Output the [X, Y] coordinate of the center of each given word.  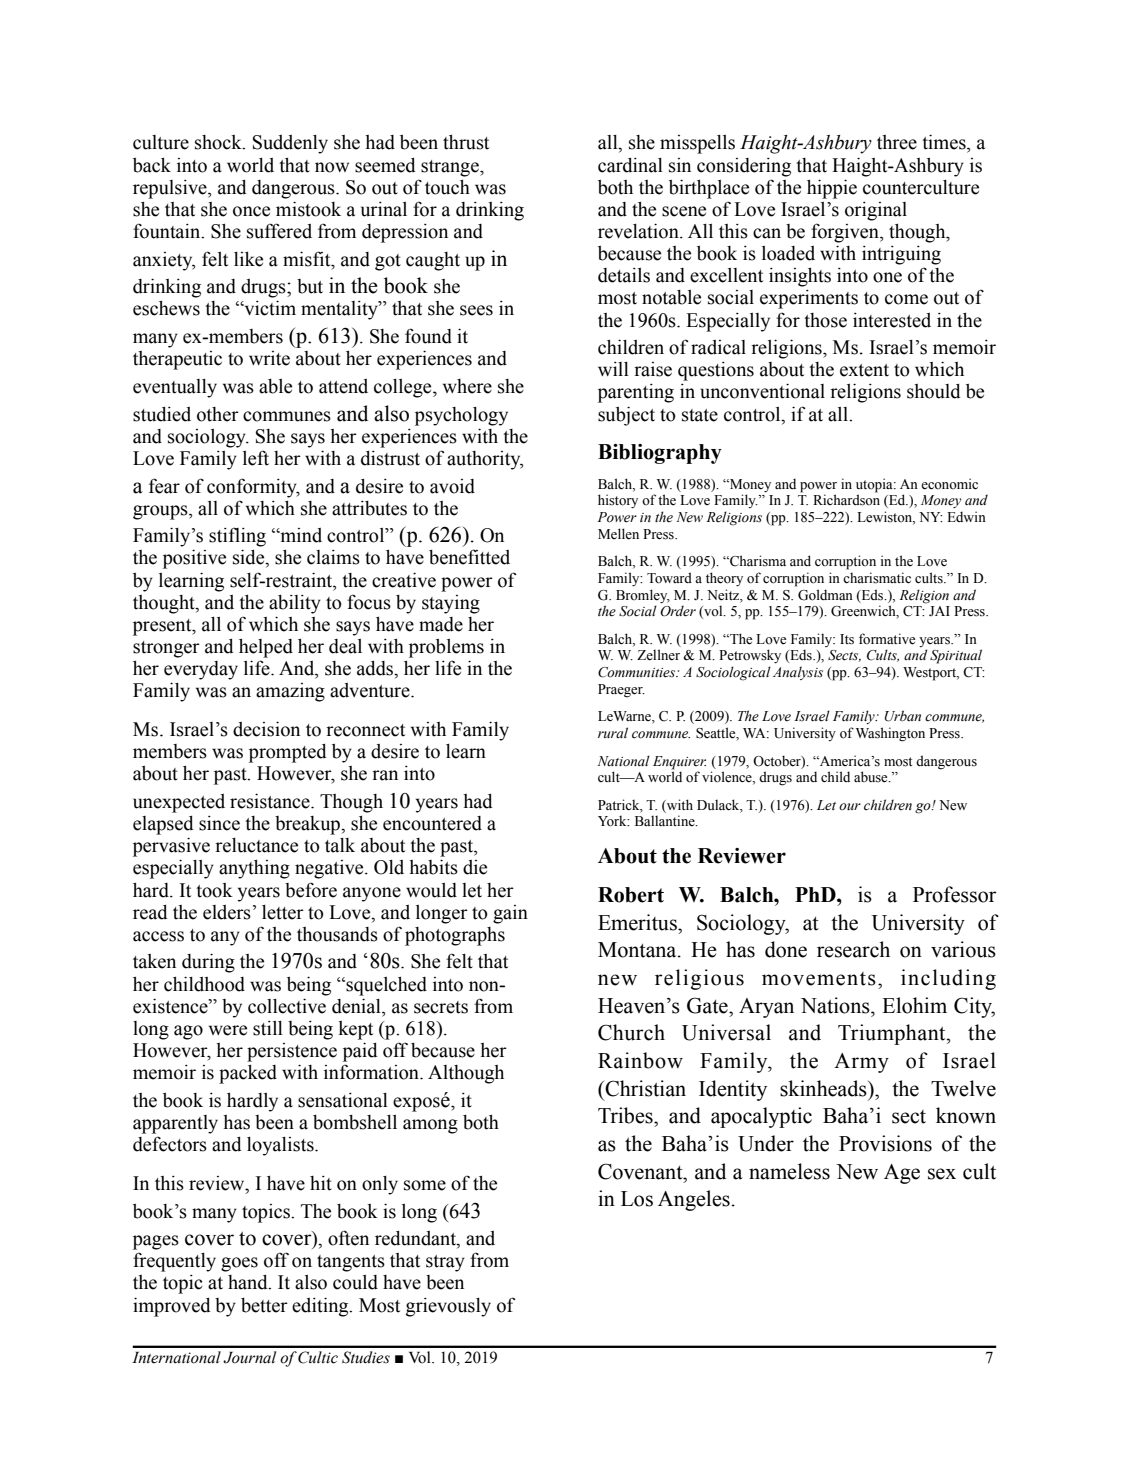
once [251, 211]
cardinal [630, 165]
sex [942, 1174]
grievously [448, 1307]
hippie [832, 189]
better [264, 1305]
